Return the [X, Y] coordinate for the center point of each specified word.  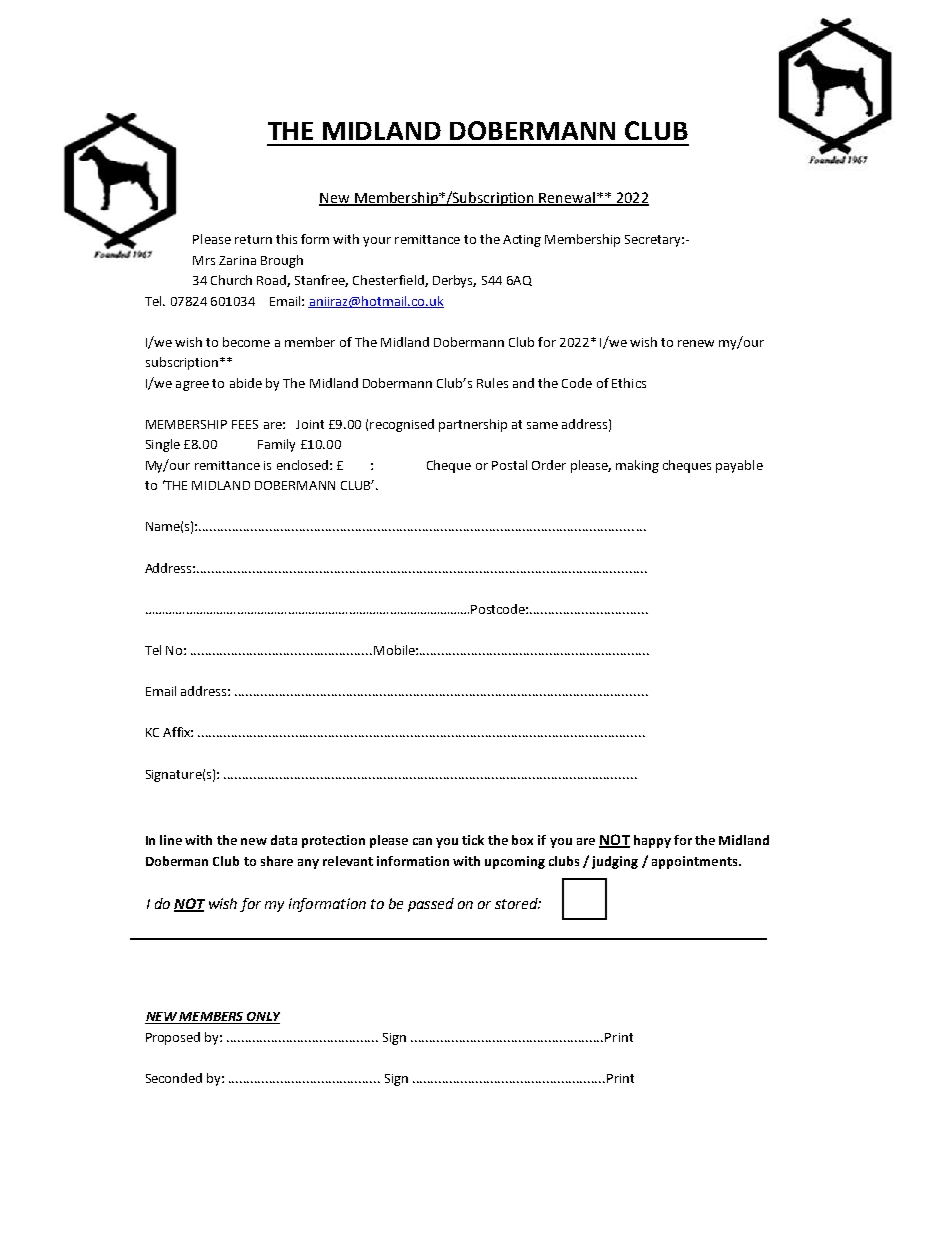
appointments [696, 862]
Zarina [237, 260]
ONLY [262, 1018]
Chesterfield [389, 281]
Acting [522, 241]
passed [431, 905]
